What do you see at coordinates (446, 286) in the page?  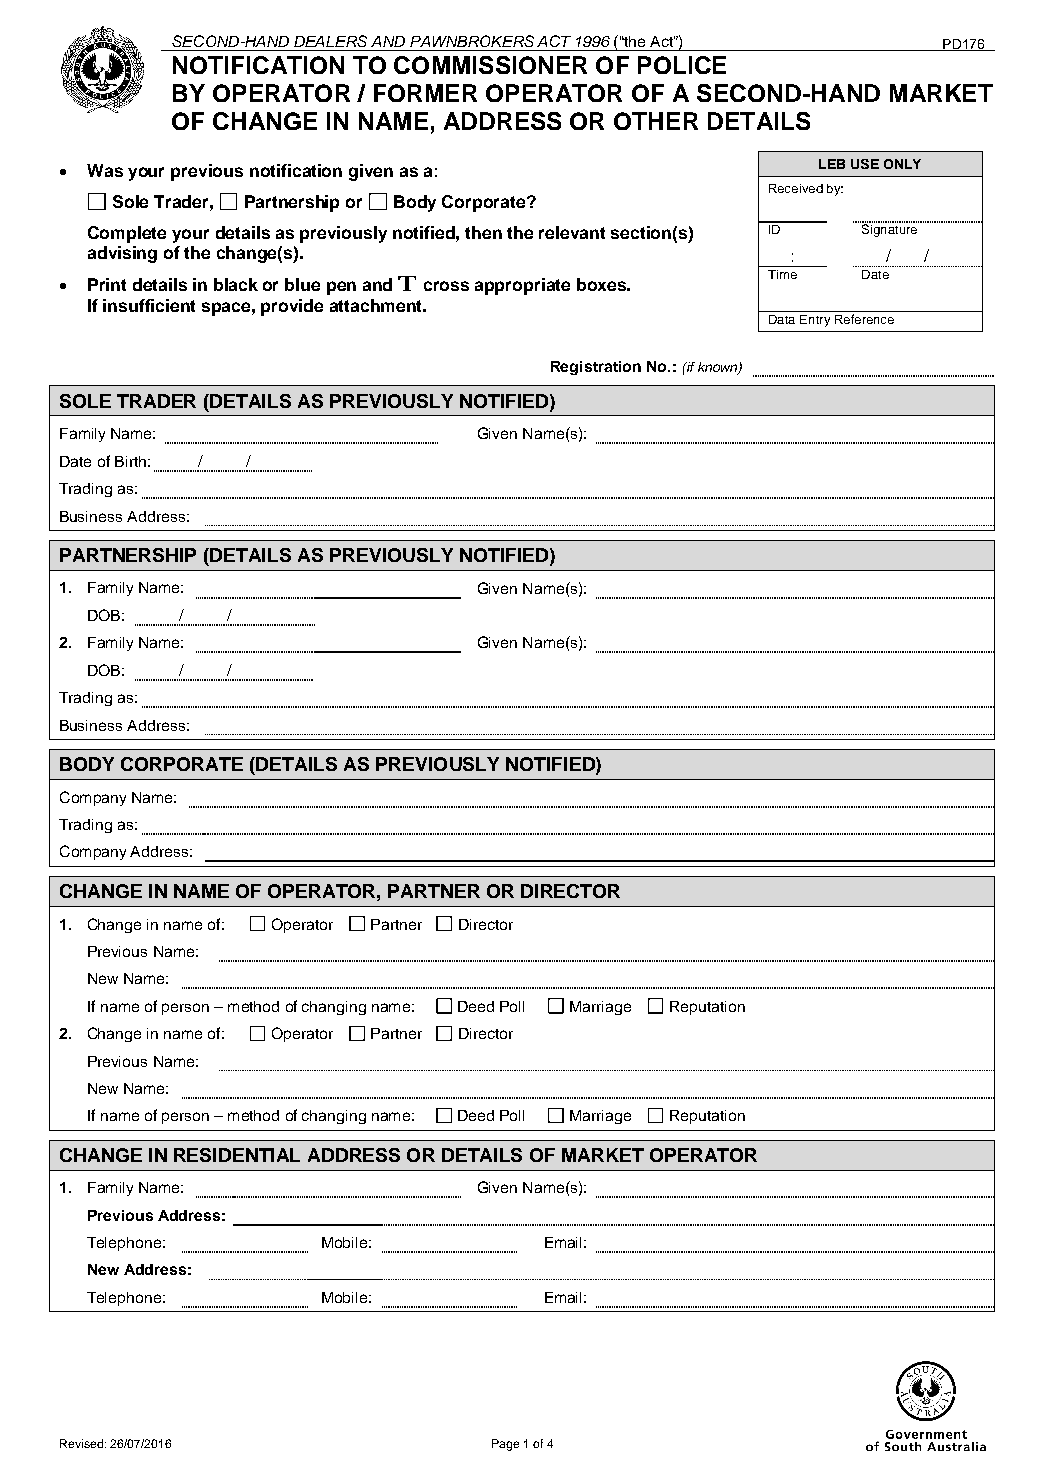 I see `cross` at bounding box center [446, 286].
